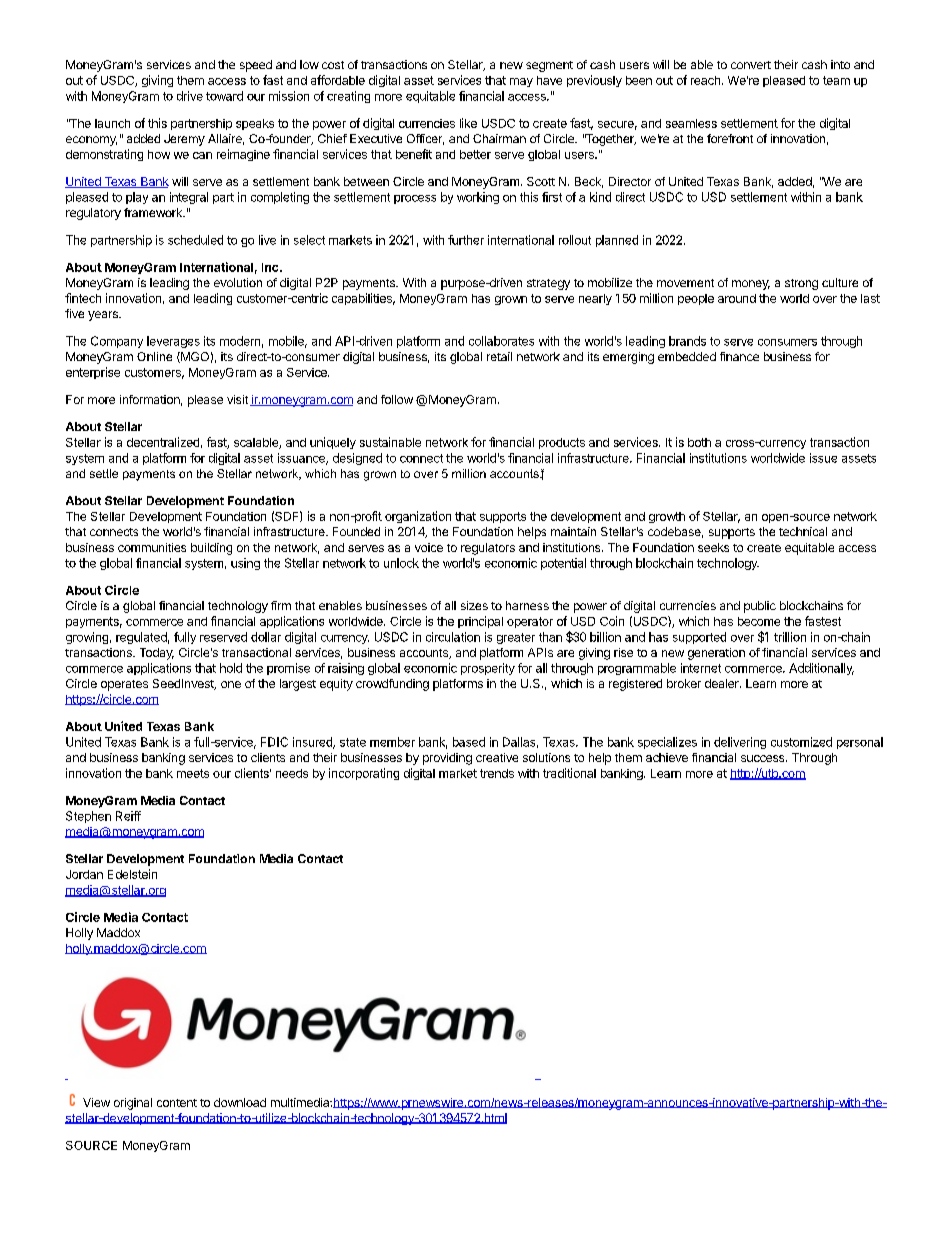 Image resolution: width=952 pixels, height=1233 pixels. I want to click on trends, so click(497, 773).
